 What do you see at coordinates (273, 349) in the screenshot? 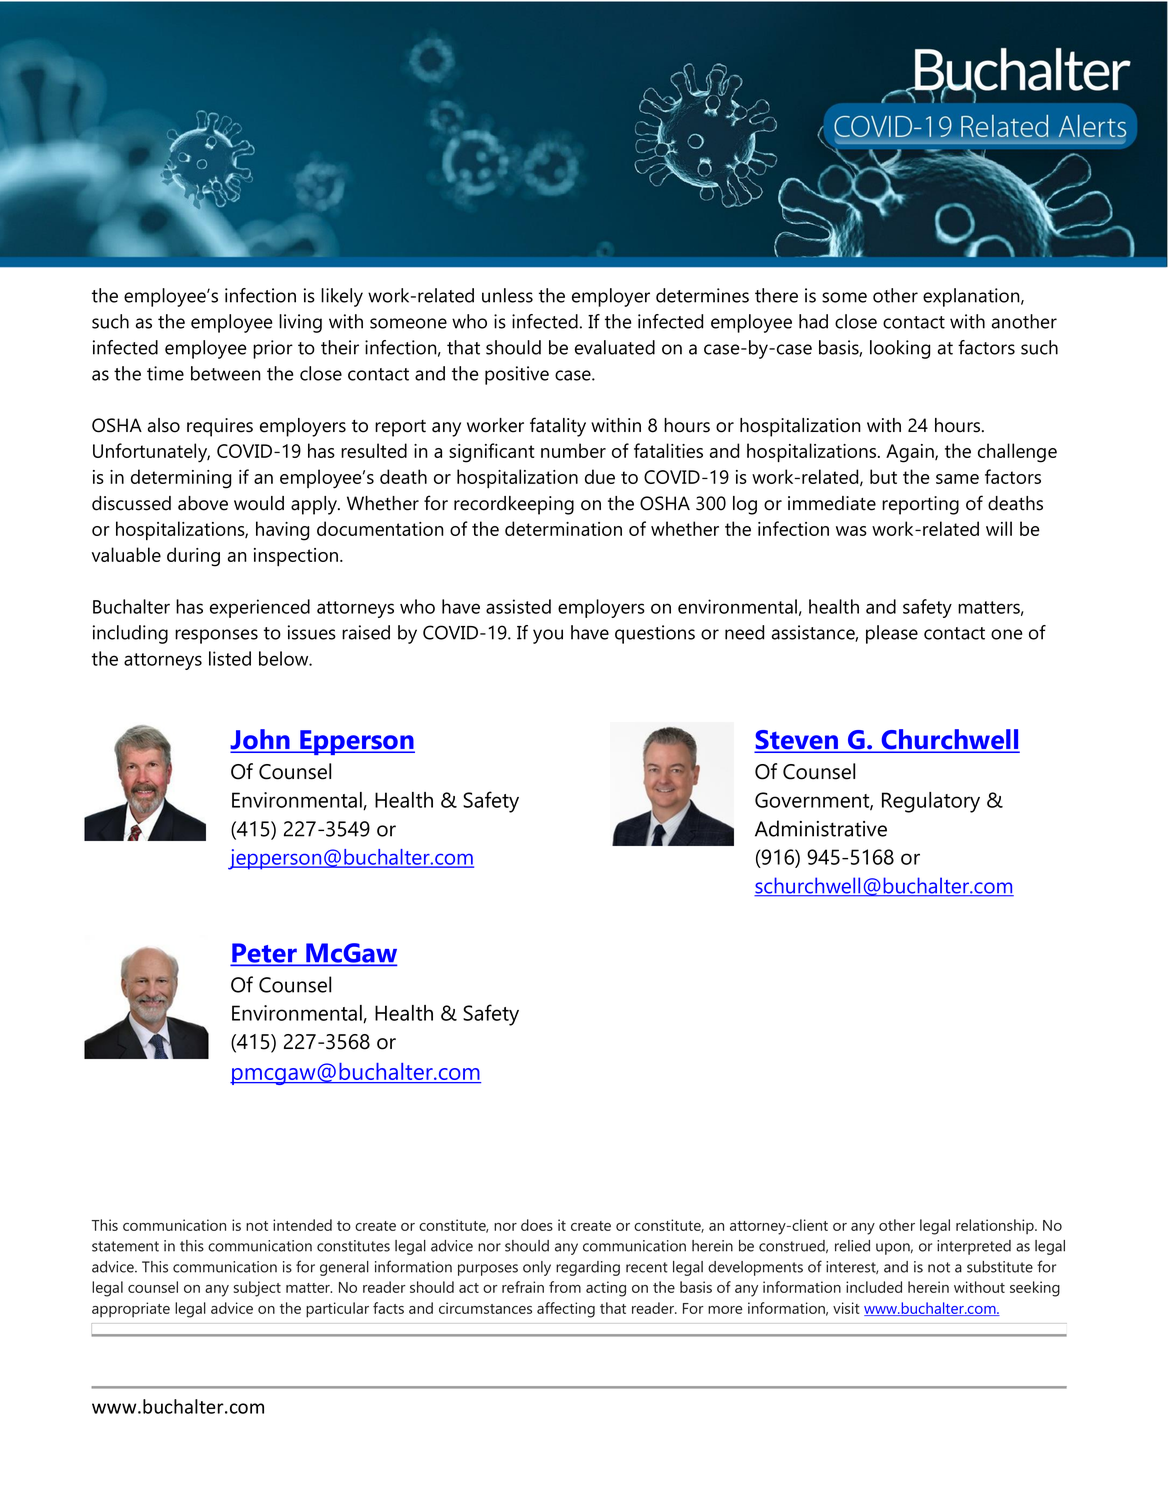
I see `prior` at bounding box center [273, 349].
